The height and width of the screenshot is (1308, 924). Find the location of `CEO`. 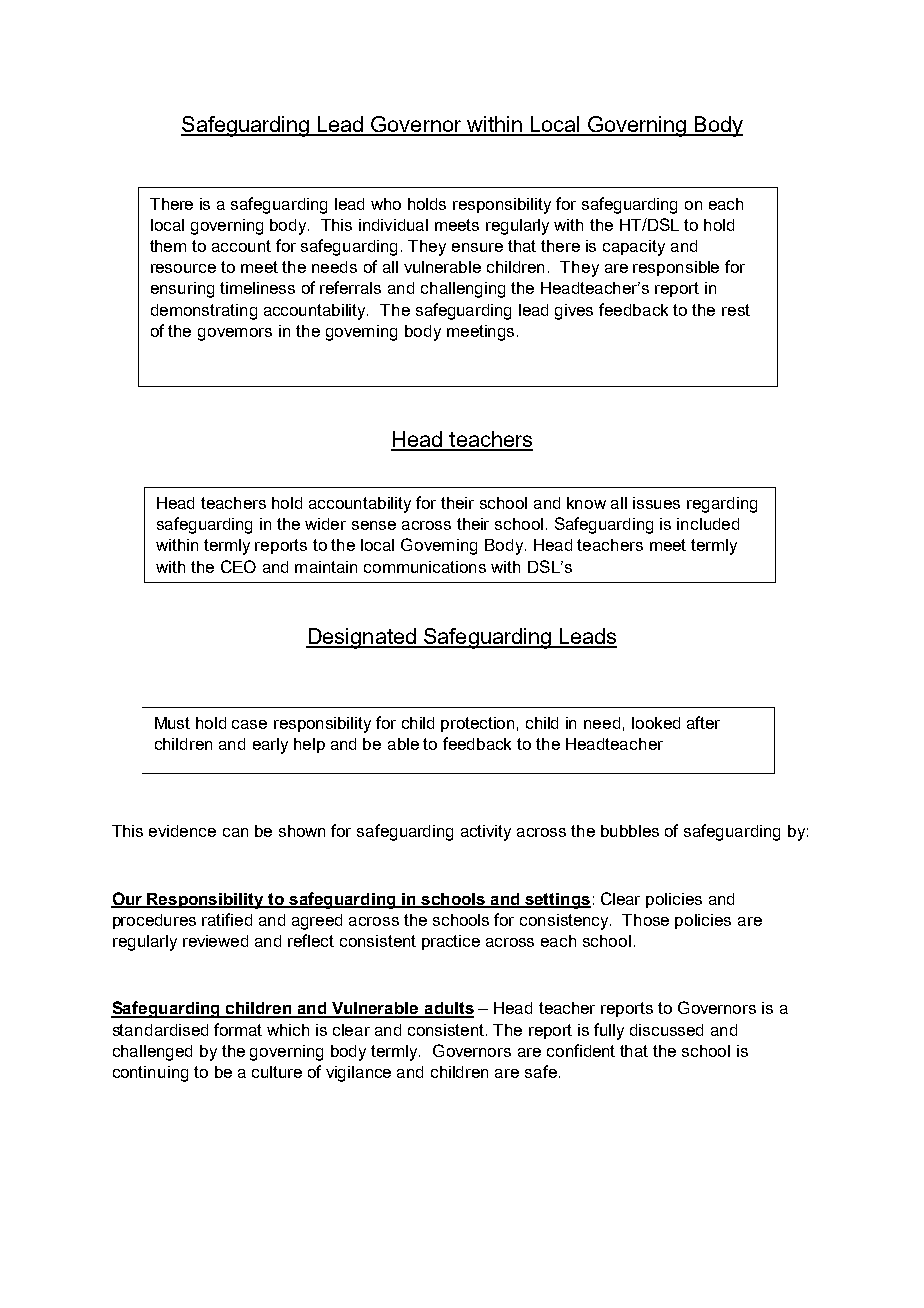

CEO is located at coordinates (238, 566).
